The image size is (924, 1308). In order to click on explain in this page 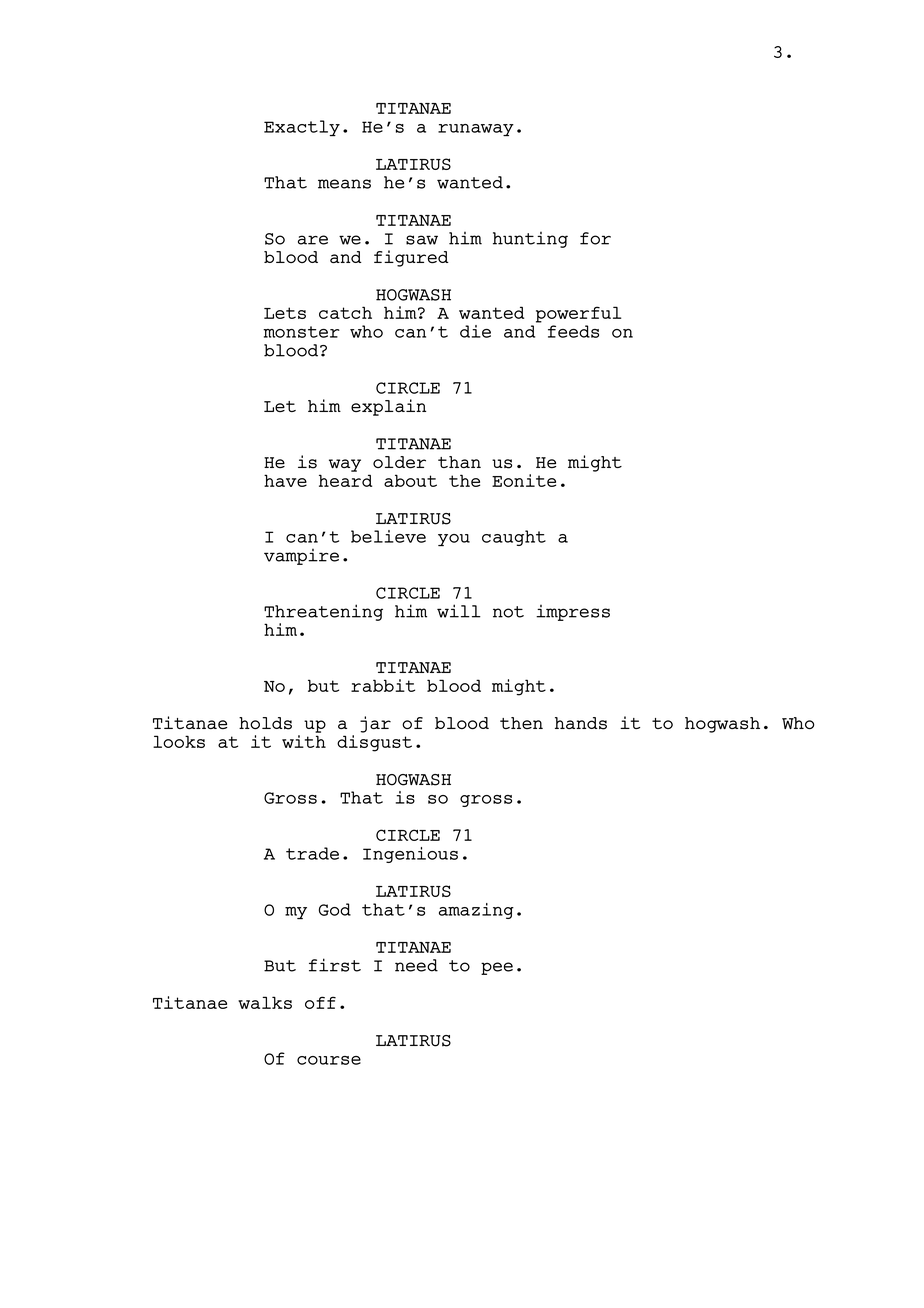, I will do `click(388, 407)`.
